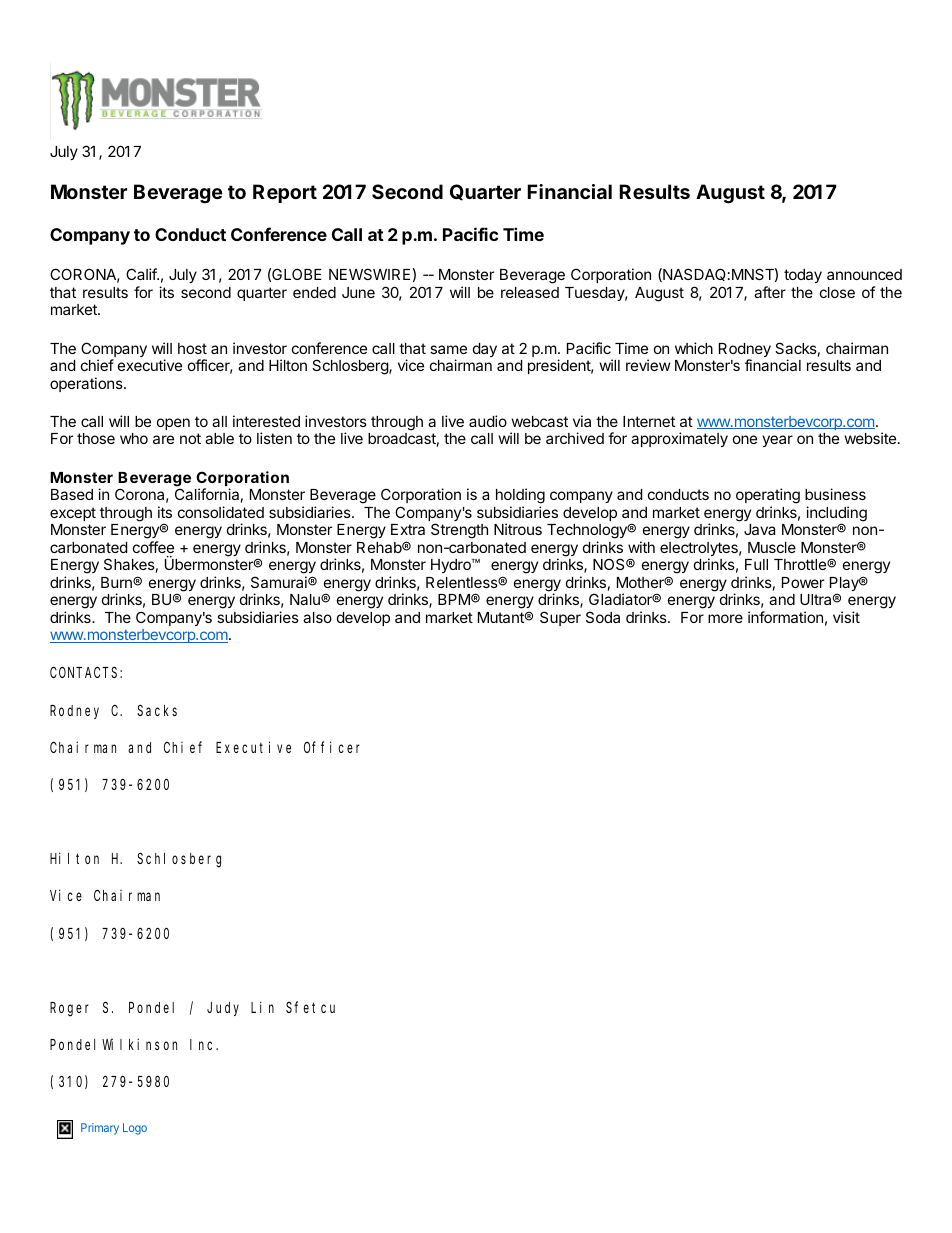  I want to click on Judy, so click(223, 1009).
